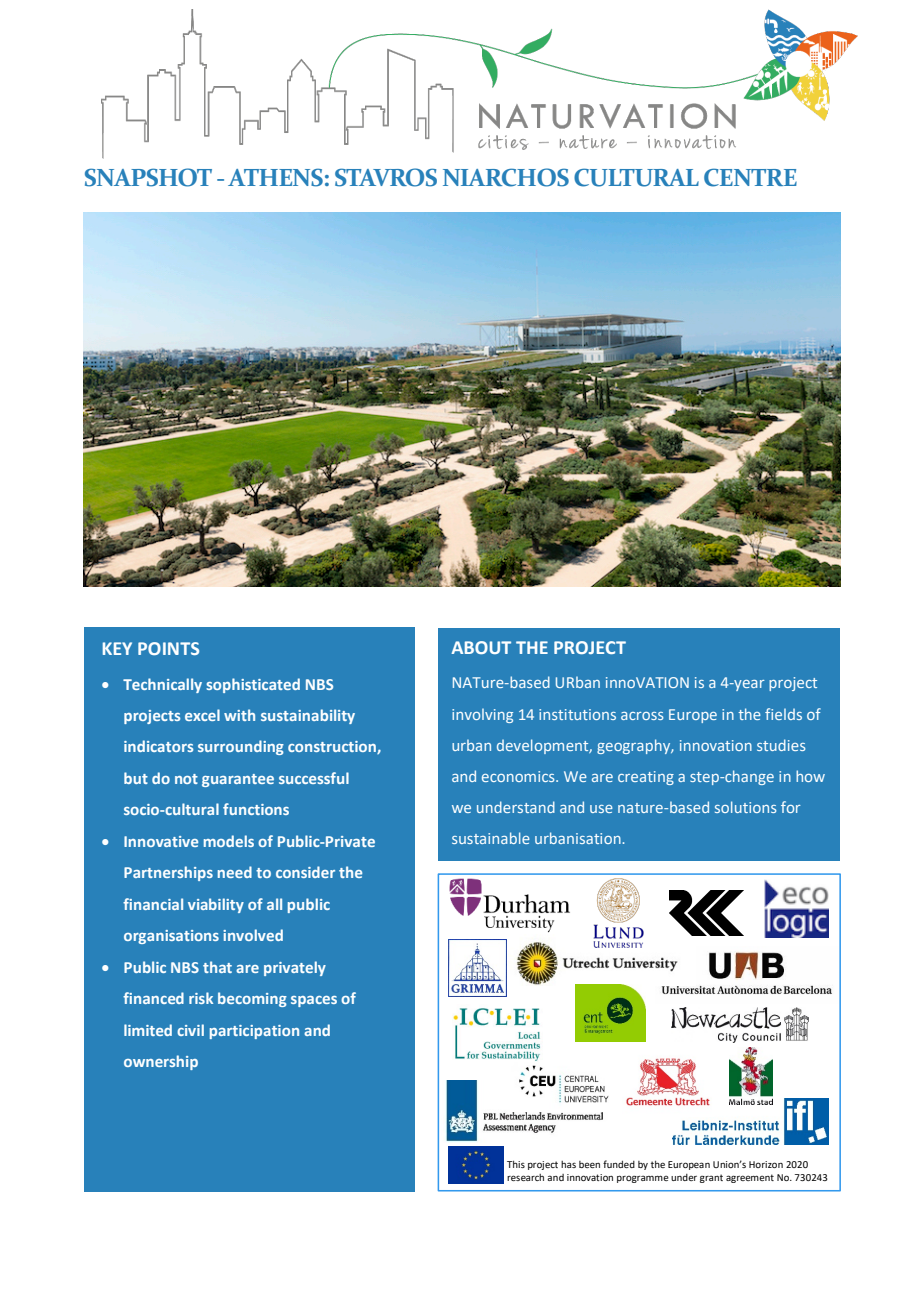  What do you see at coordinates (783, 714) in the screenshot?
I see `fields` at bounding box center [783, 714].
